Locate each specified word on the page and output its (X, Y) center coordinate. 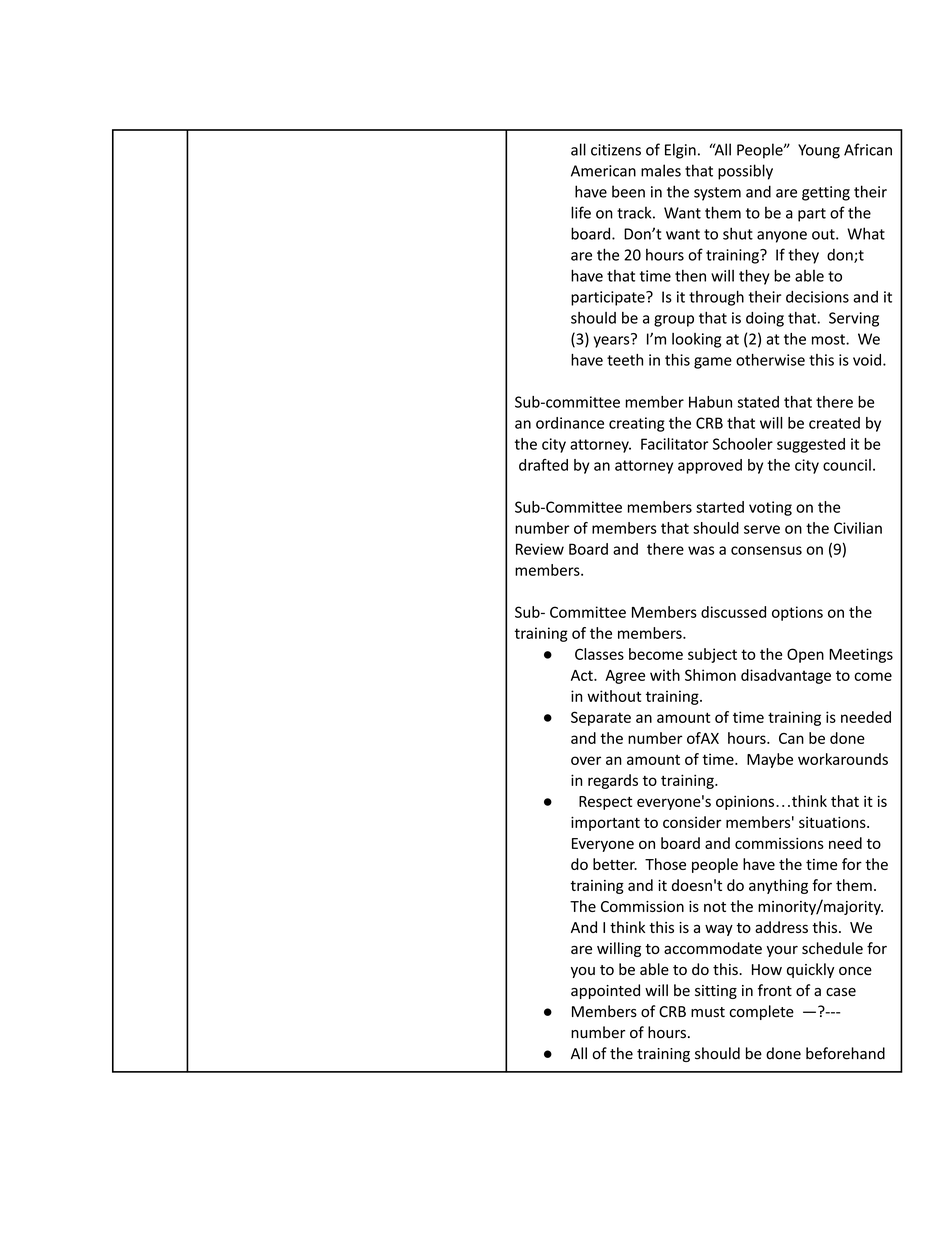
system (717, 194)
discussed (733, 612)
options (797, 613)
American (603, 171)
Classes (599, 654)
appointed (605, 991)
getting (826, 193)
